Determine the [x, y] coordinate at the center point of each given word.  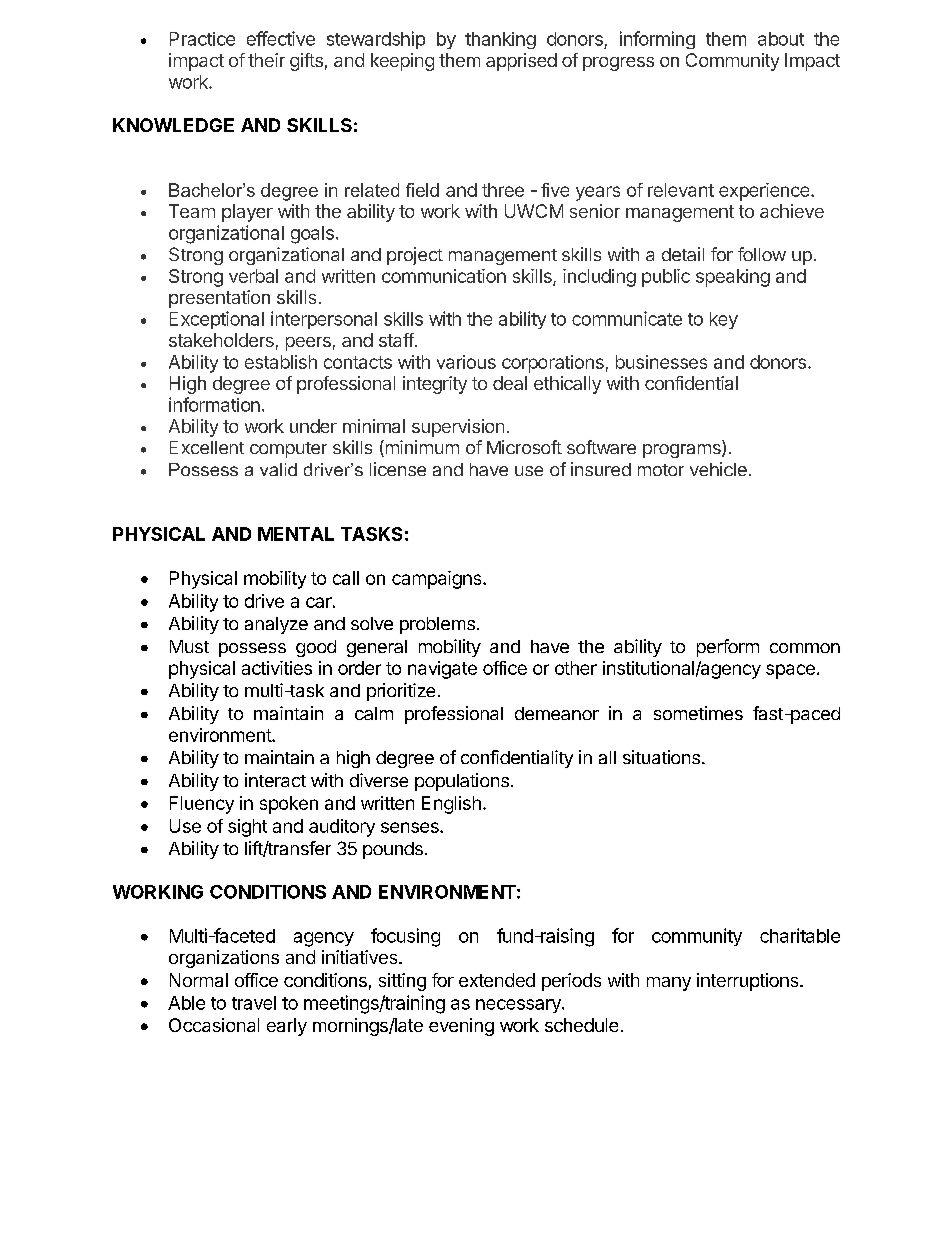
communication [444, 276]
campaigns [438, 580]
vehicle [718, 469]
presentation [219, 299]
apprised [521, 62]
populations [462, 782]
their [266, 60]
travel [254, 1003]
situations [661, 757]
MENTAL [296, 534]
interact [275, 780]
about [781, 39]
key [724, 320]
